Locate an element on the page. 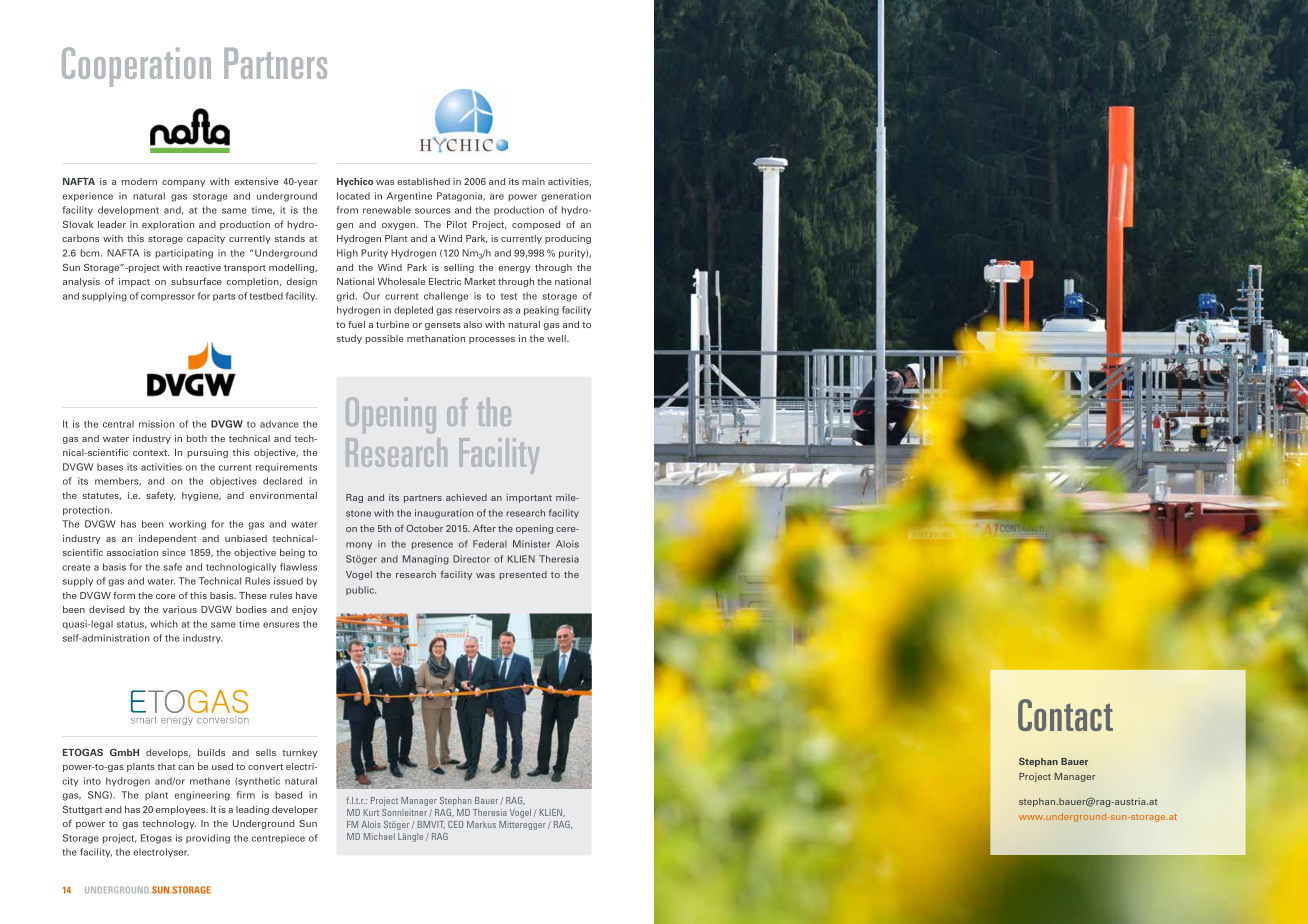 The width and height of the image is (1308, 924). main is located at coordinates (533, 181).
